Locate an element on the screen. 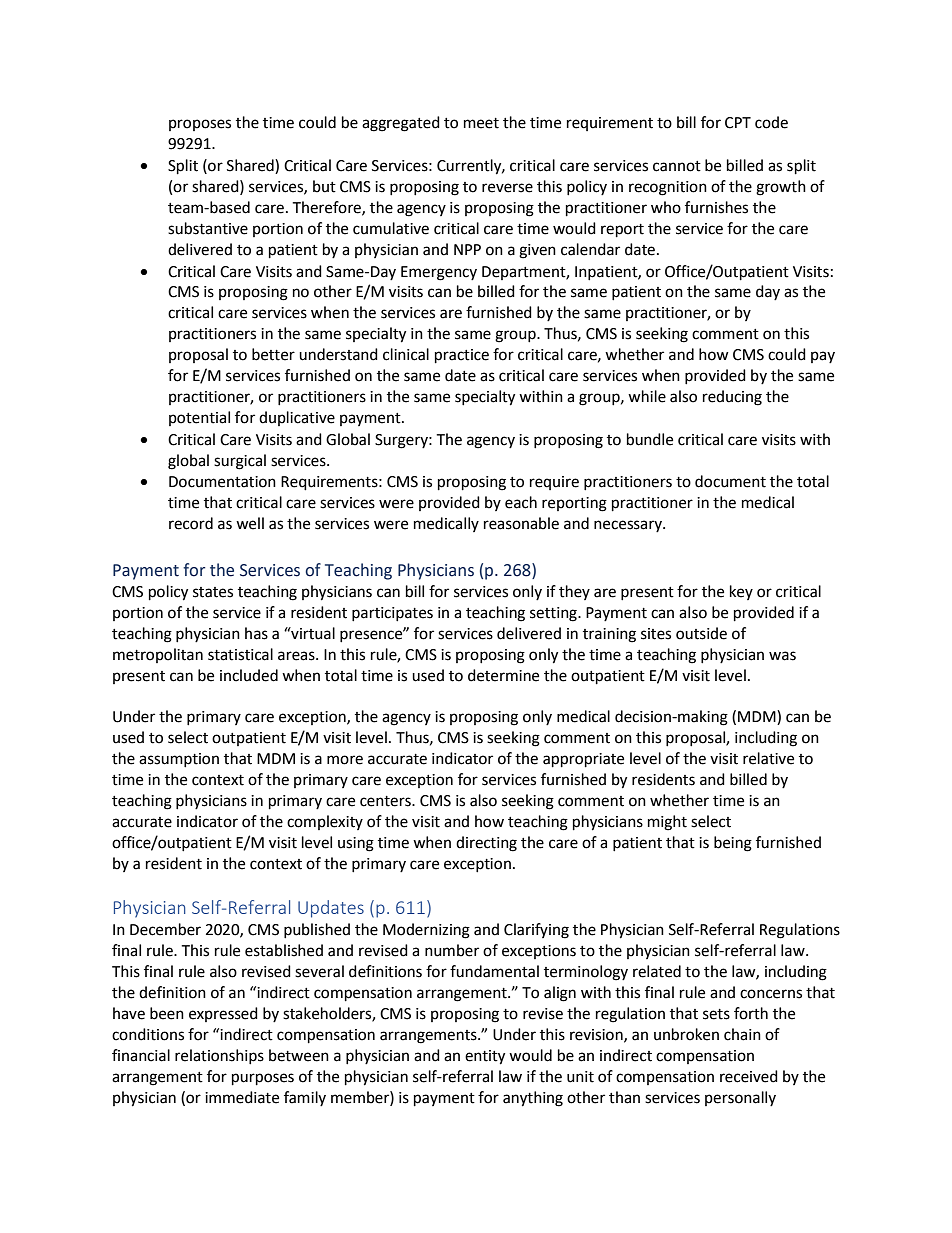  participates is located at coordinates (392, 614).
